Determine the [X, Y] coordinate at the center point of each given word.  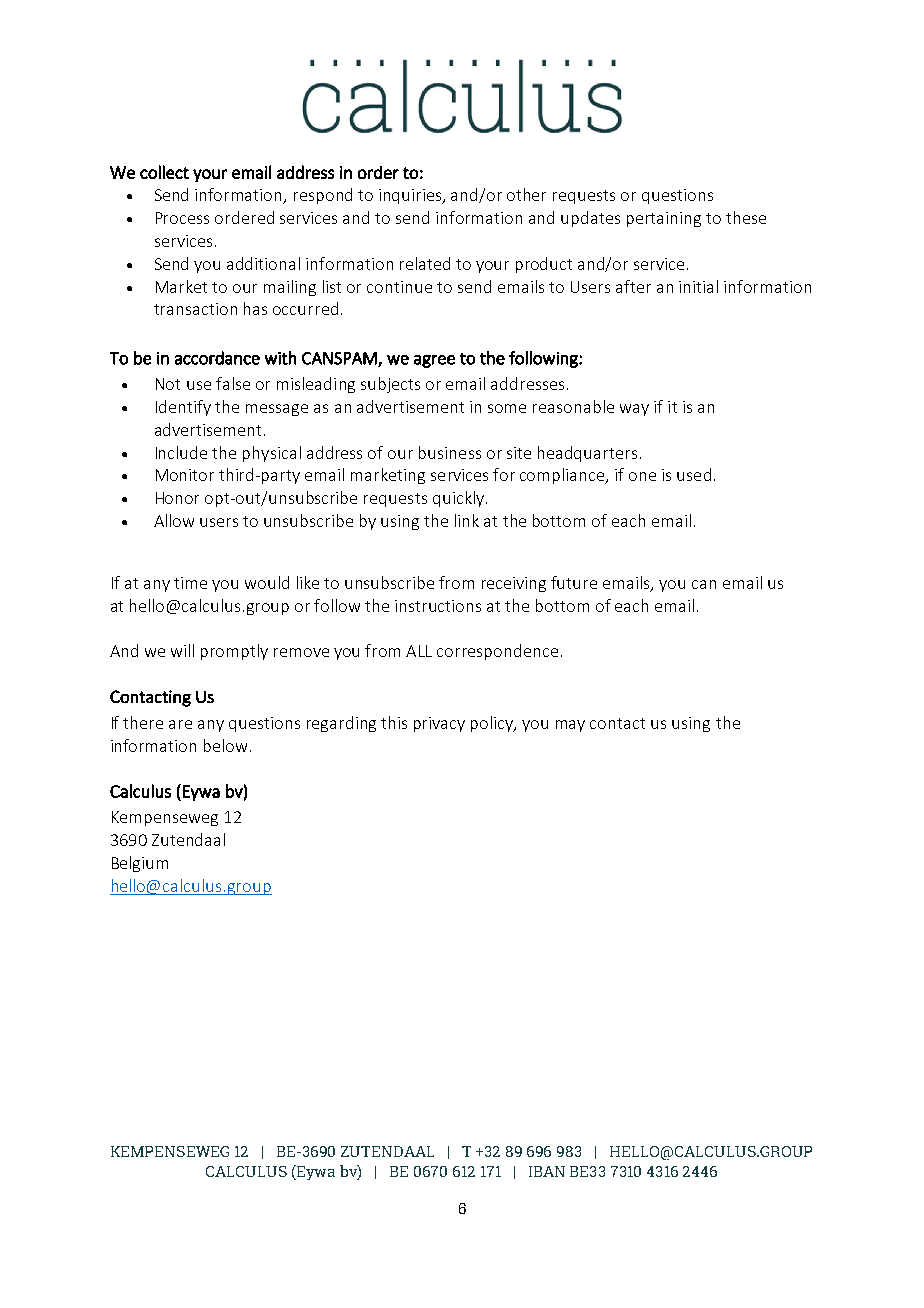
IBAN [547, 1171]
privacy [439, 724]
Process [182, 218]
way [634, 410]
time [190, 583]
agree [434, 361]
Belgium [140, 864]
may [570, 726]
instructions [438, 606]
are [180, 724]
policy [493, 724]
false [233, 383]
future [574, 582]
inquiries [411, 196]
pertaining [664, 219]
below [225, 745]
